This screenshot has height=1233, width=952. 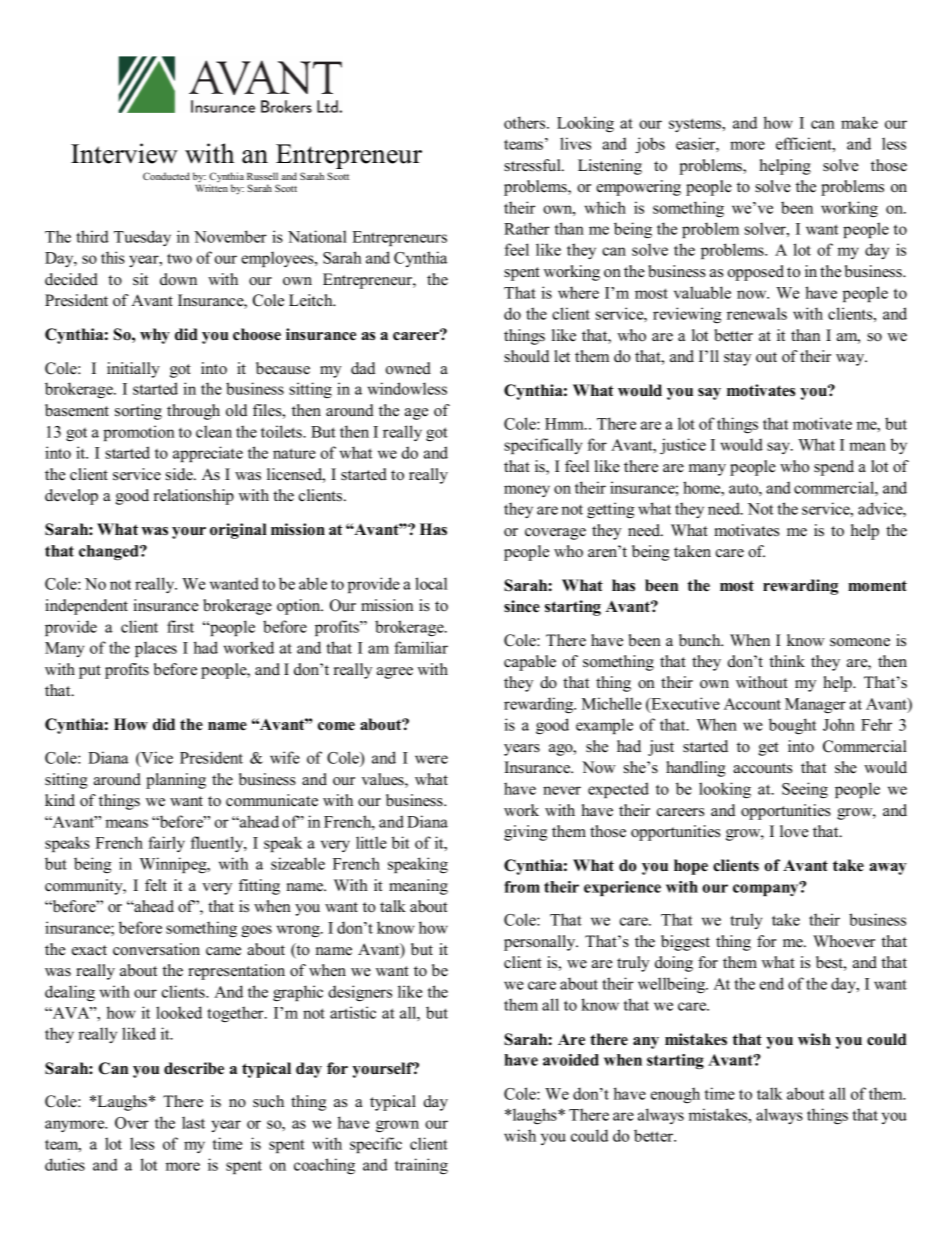 What do you see at coordinates (408, 368) in the screenshot?
I see `owned` at bounding box center [408, 368].
